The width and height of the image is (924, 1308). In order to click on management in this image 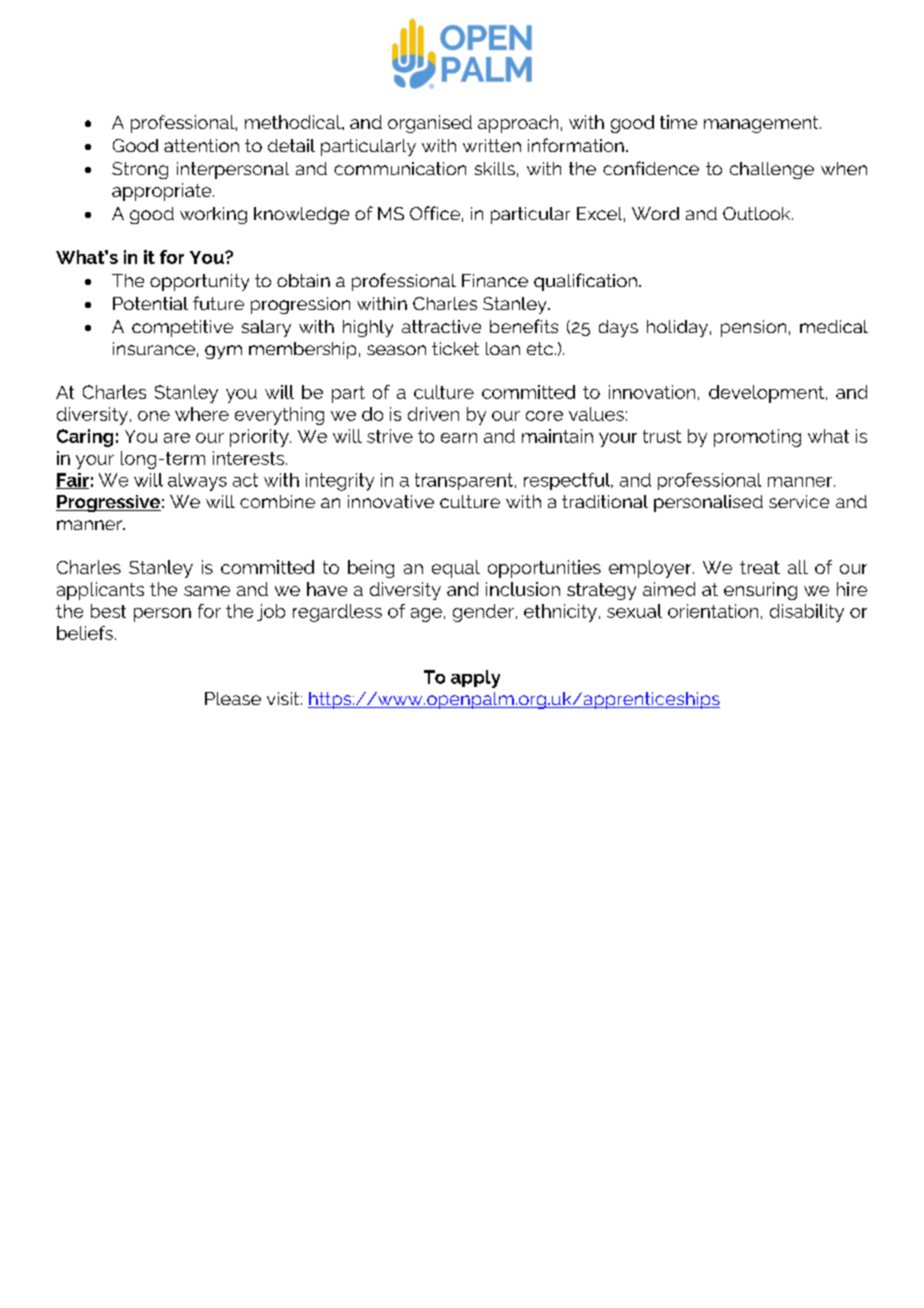, I will do `click(762, 124)`.
